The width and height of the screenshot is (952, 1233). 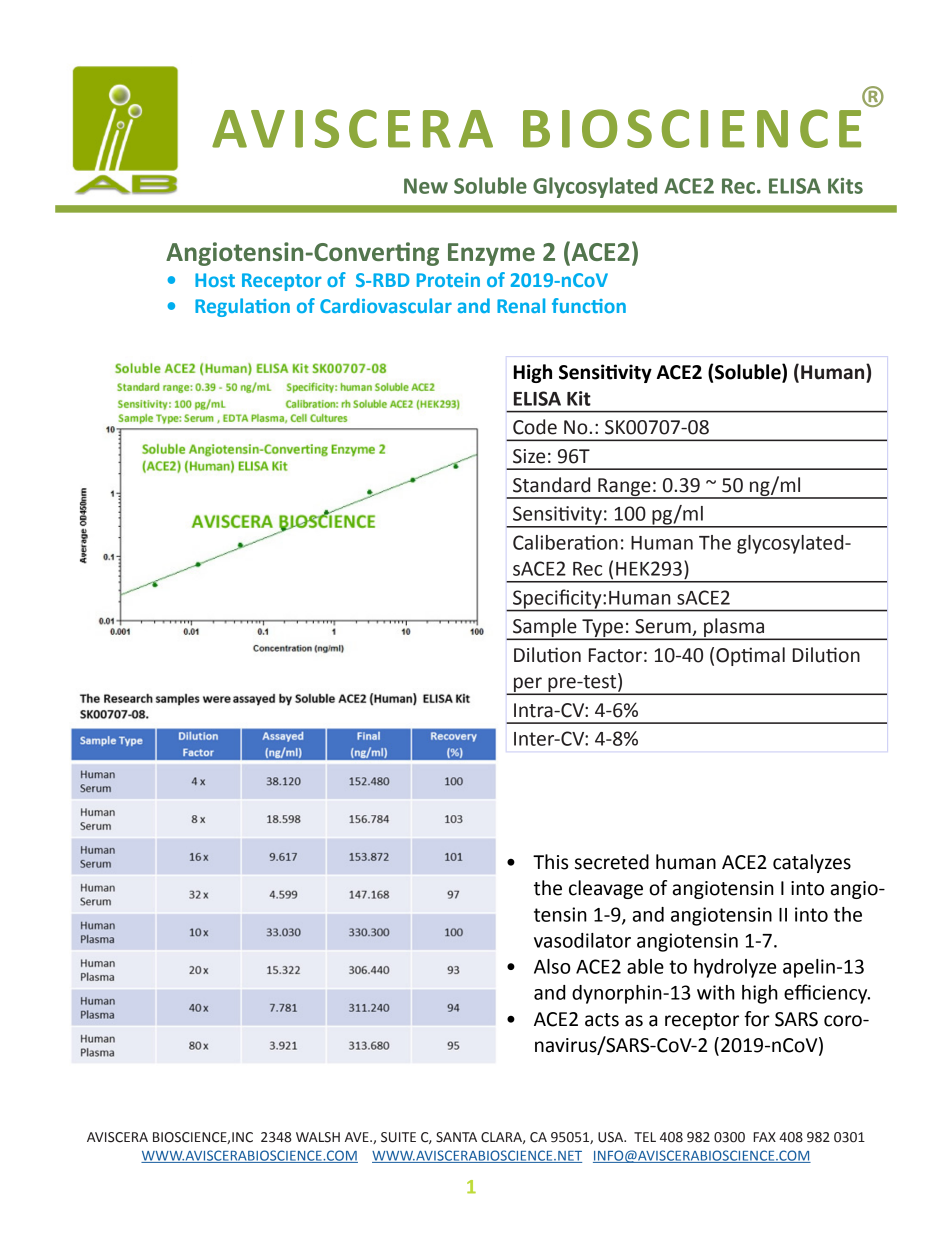 What do you see at coordinates (456, 1137) in the screenshot?
I see `SANTA` at bounding box center [456, 1137].
